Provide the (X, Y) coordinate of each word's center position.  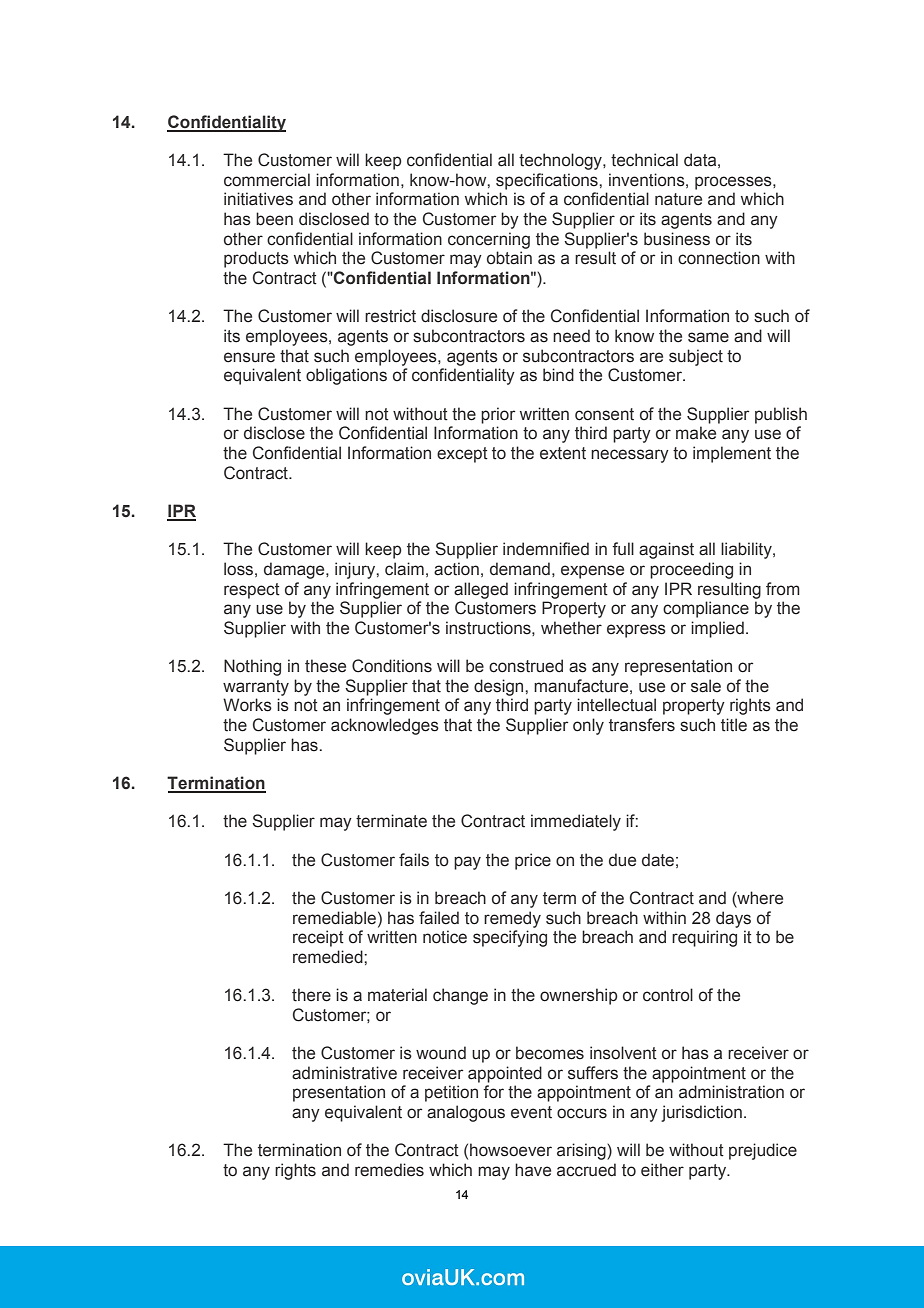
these (325, 666)
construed (526, 666)
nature (678, 199)
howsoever (511, 1150)
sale (706, 686)
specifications (548, 181)
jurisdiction (701, 1113)
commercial (267, 180)
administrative (344, 1073)
